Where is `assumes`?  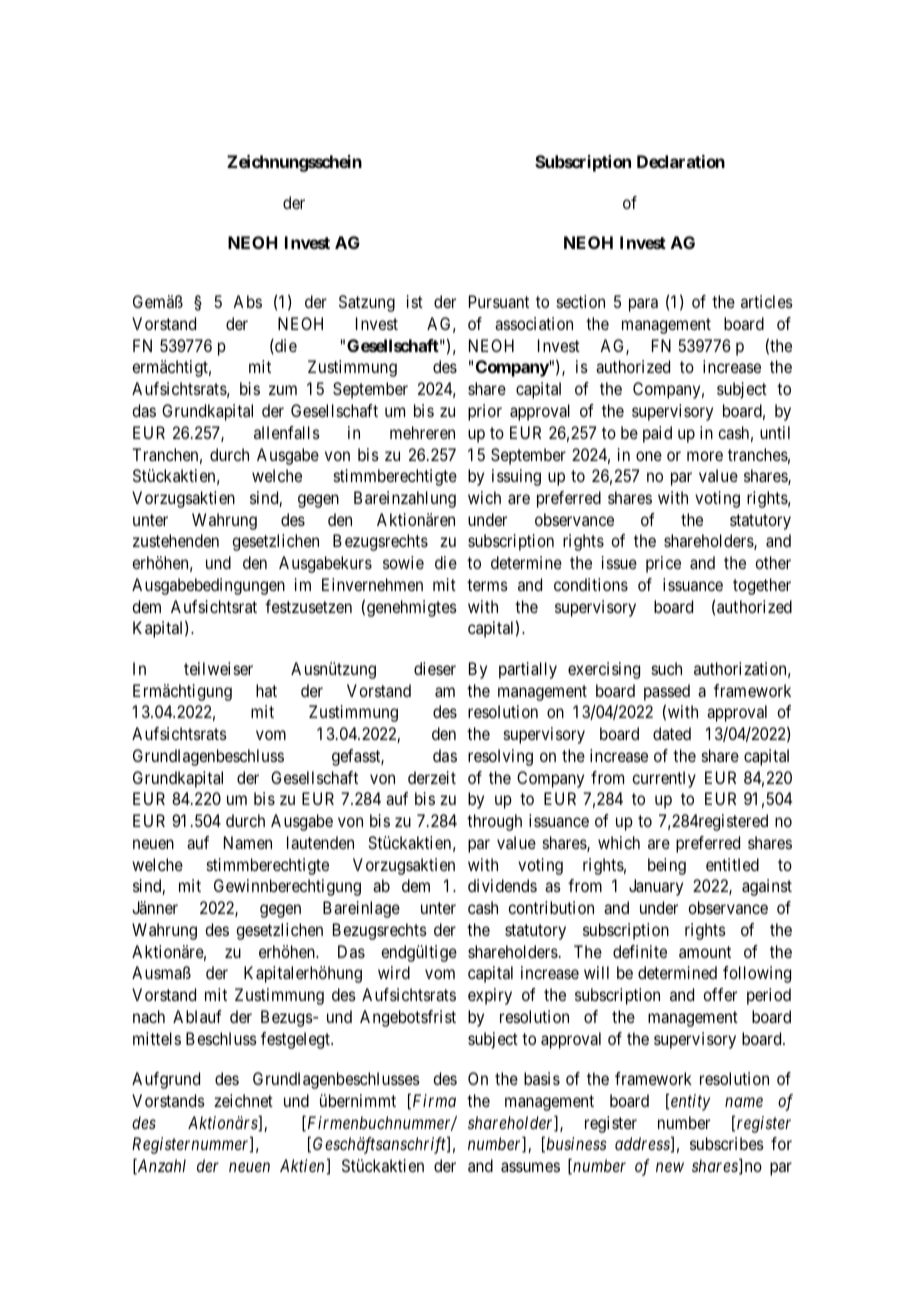
assumes is located at coordinates (530, 1167).
